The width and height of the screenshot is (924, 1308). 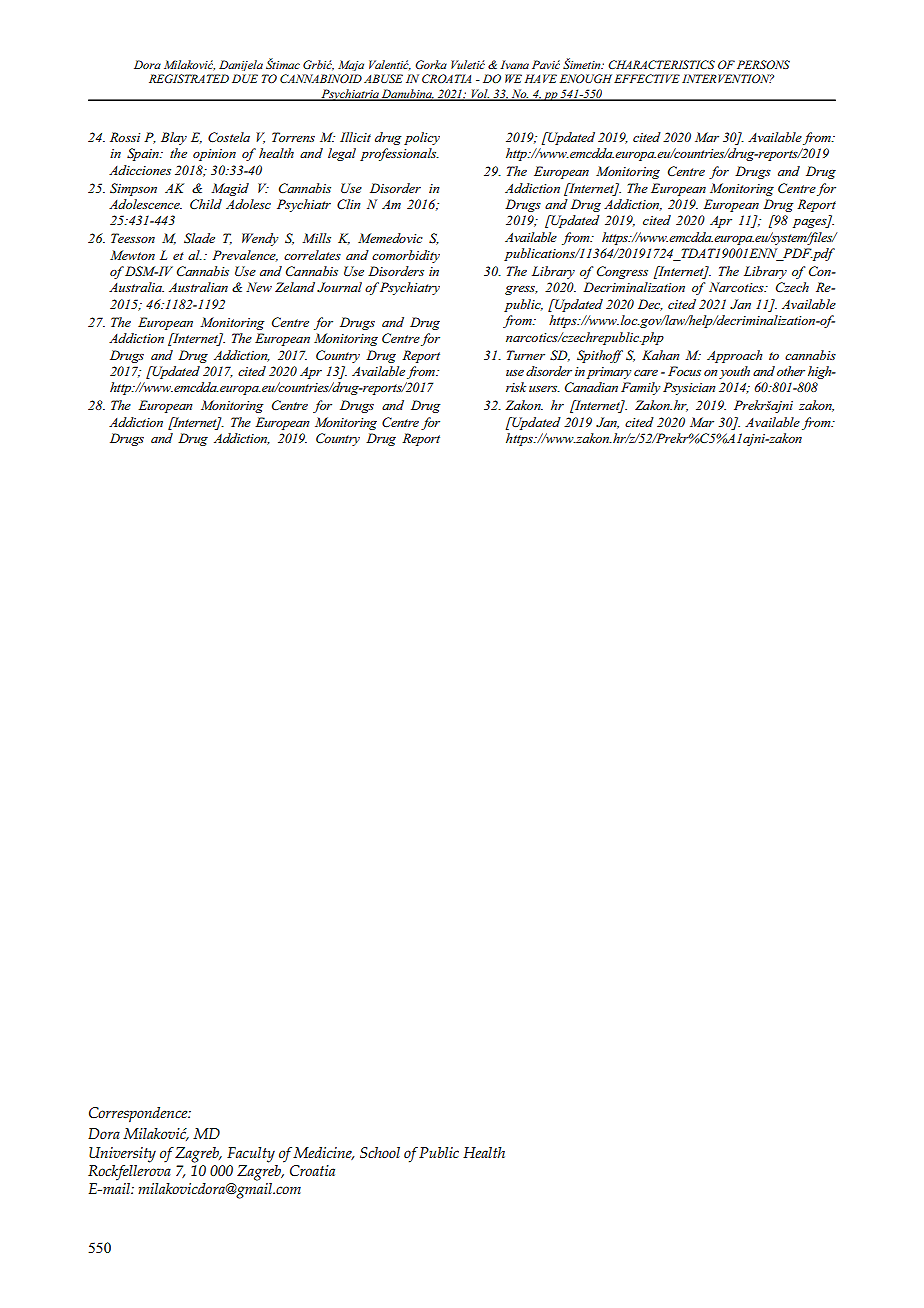 What do you see at coordinates (380, 1152) in the screenshot?
I see `School` at bounding box center [380, 1152].
